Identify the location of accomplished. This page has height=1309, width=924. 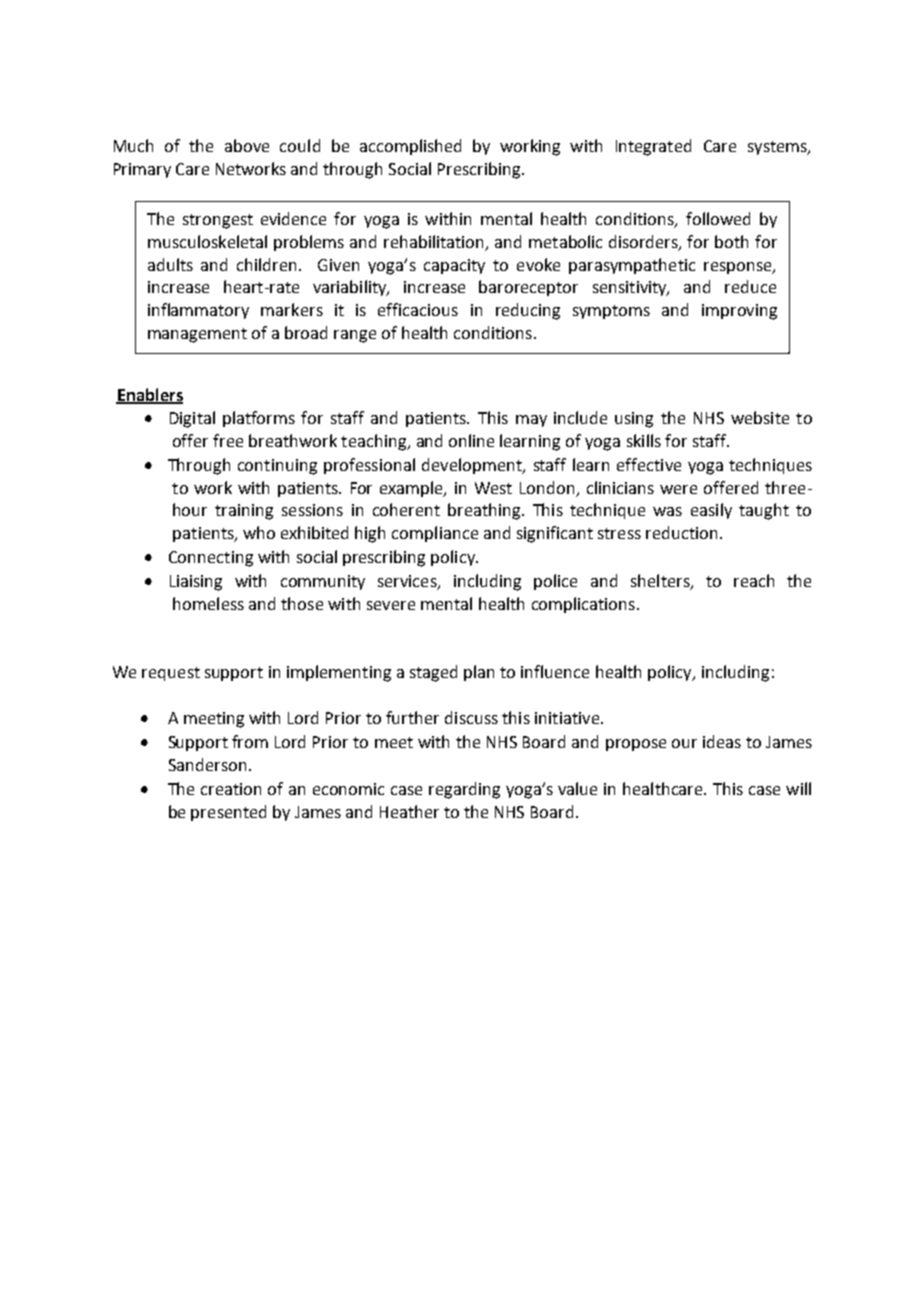
(410, 147).
